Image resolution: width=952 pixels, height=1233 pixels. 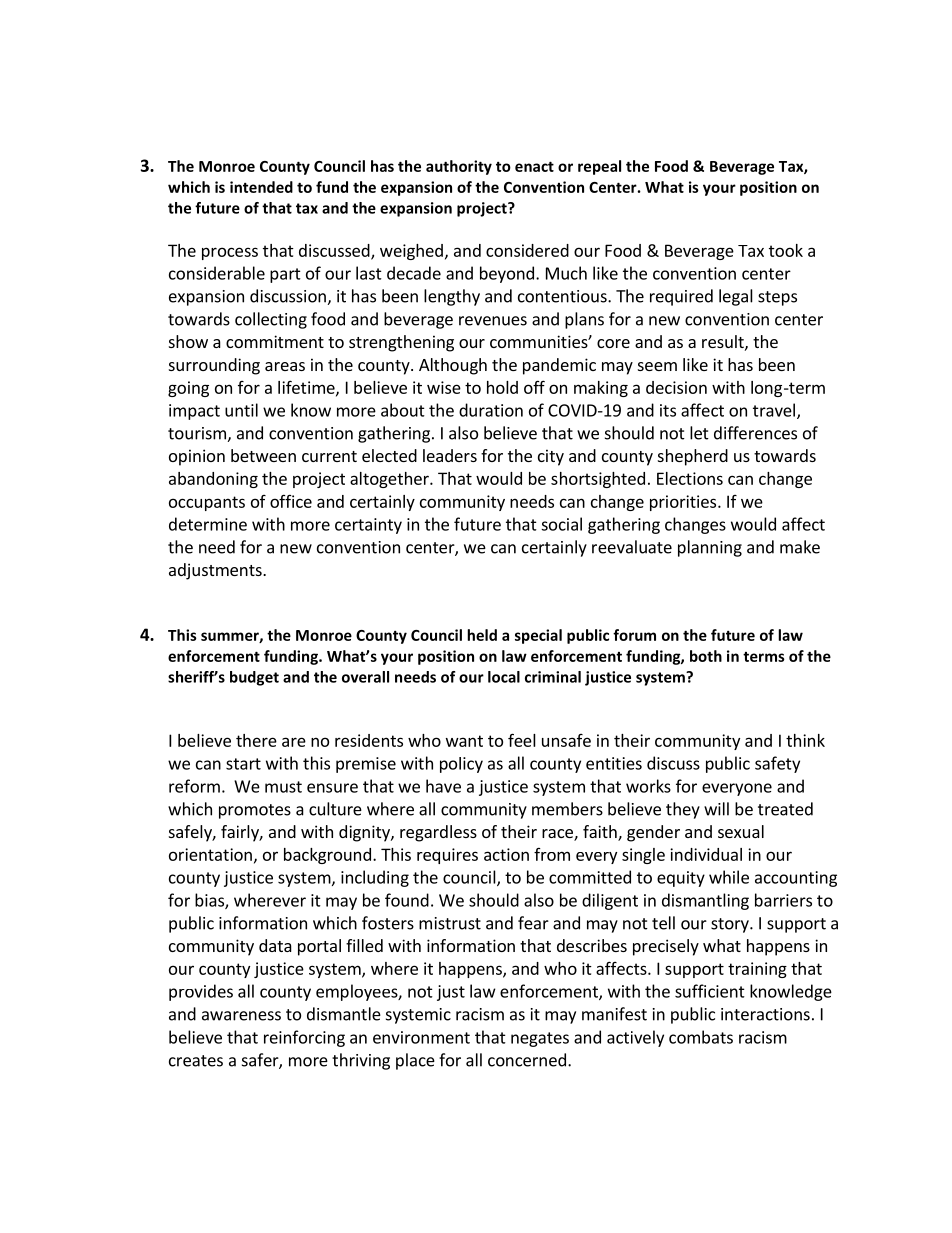 What do you see at coordinates (261, 187) in the image?
I see `intended` at bounding box center [261, 187].
